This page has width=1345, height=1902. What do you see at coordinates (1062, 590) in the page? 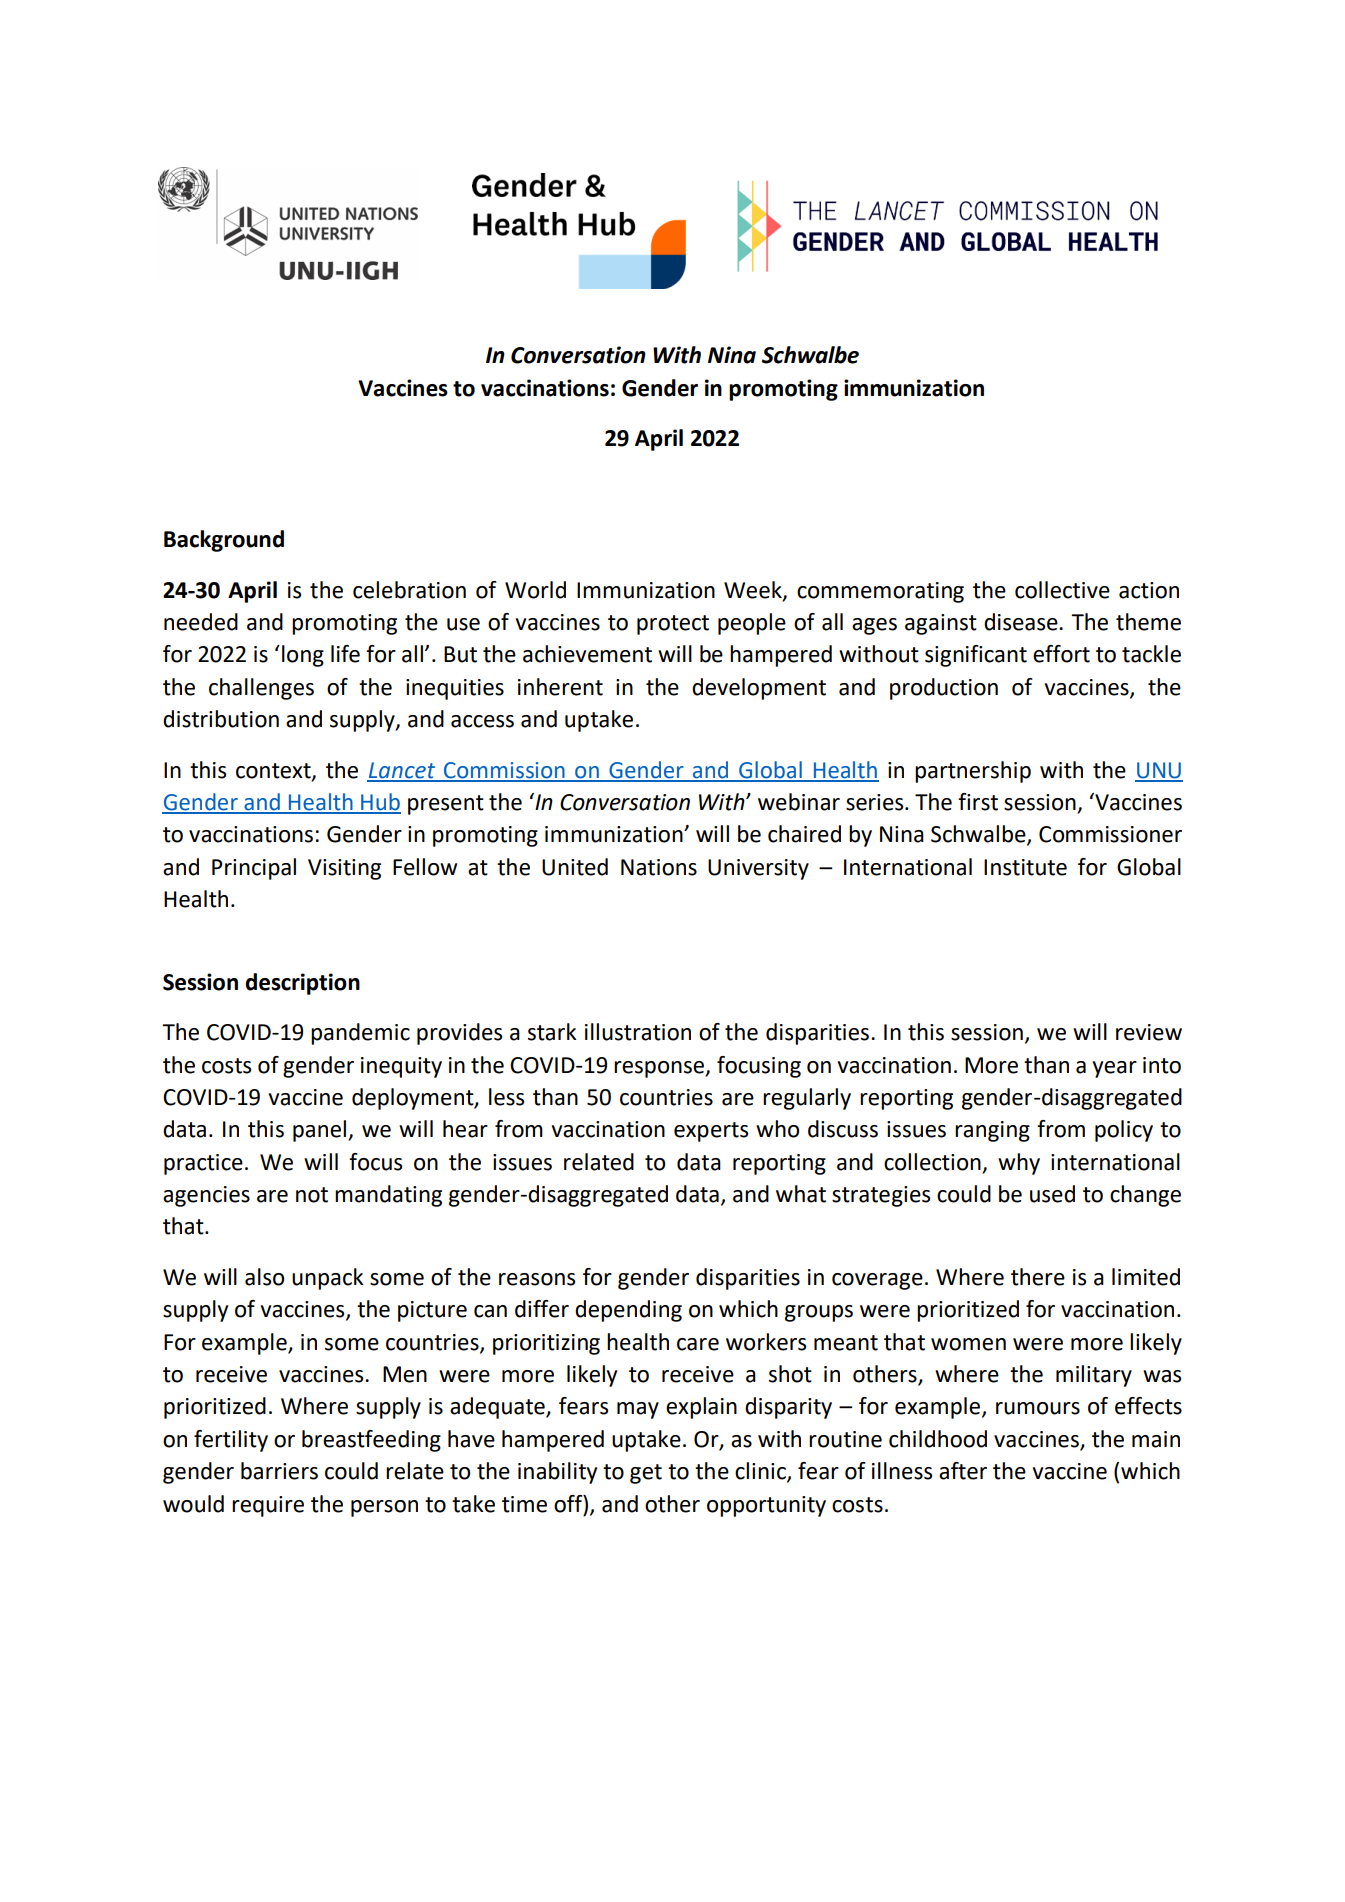
I see `collective` at bounding box center [1062, 590].
